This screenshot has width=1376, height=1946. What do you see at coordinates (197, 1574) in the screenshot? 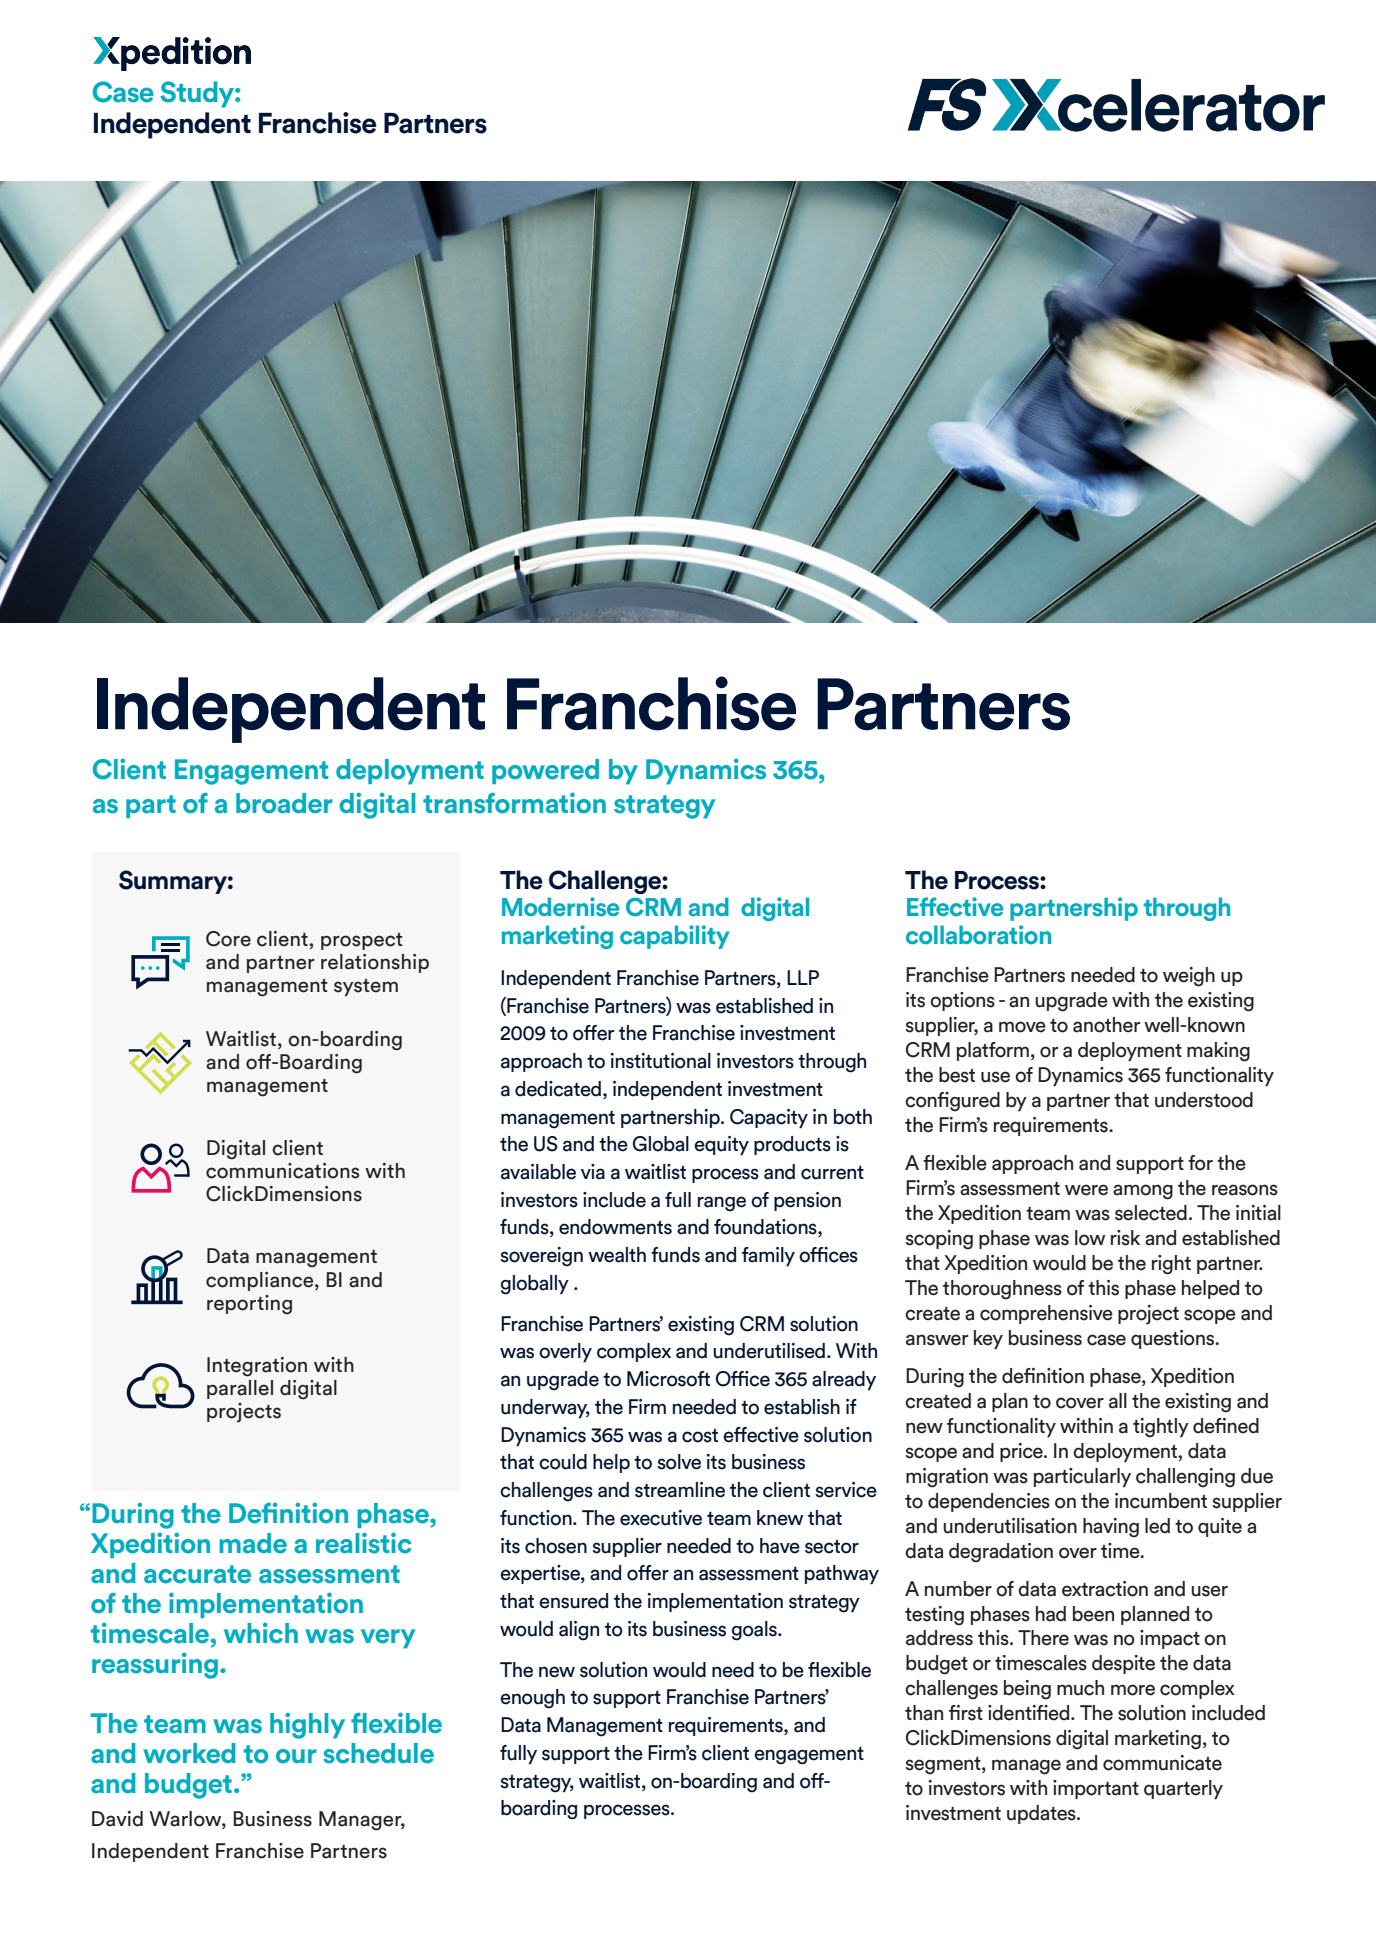
I see `accurate` at bounding box center [197, 1574].
